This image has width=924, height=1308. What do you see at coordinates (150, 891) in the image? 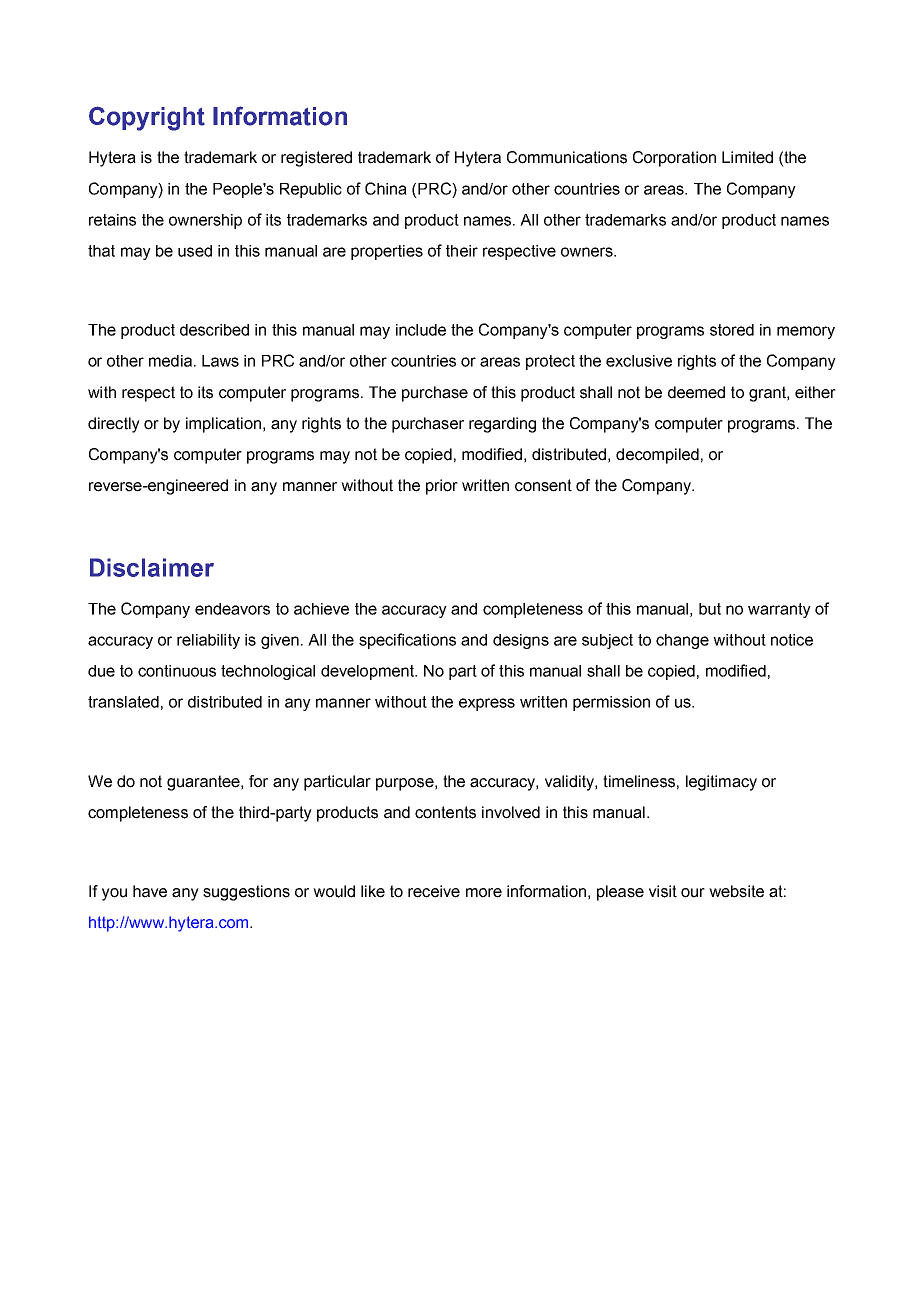
I see `have` at bounding box center [150, 891].
